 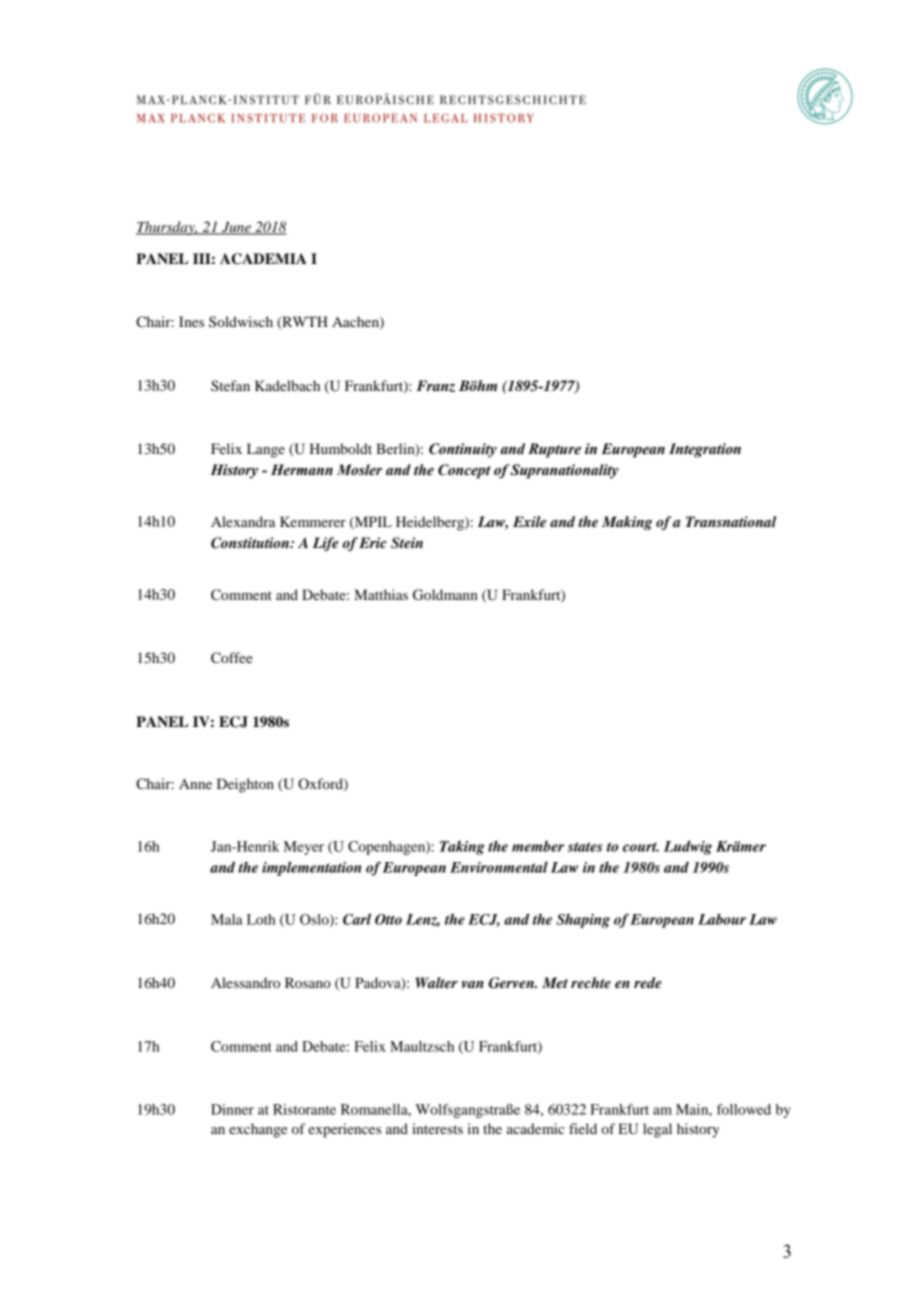 I want to click on legal, so click(x=657, y=1130).
